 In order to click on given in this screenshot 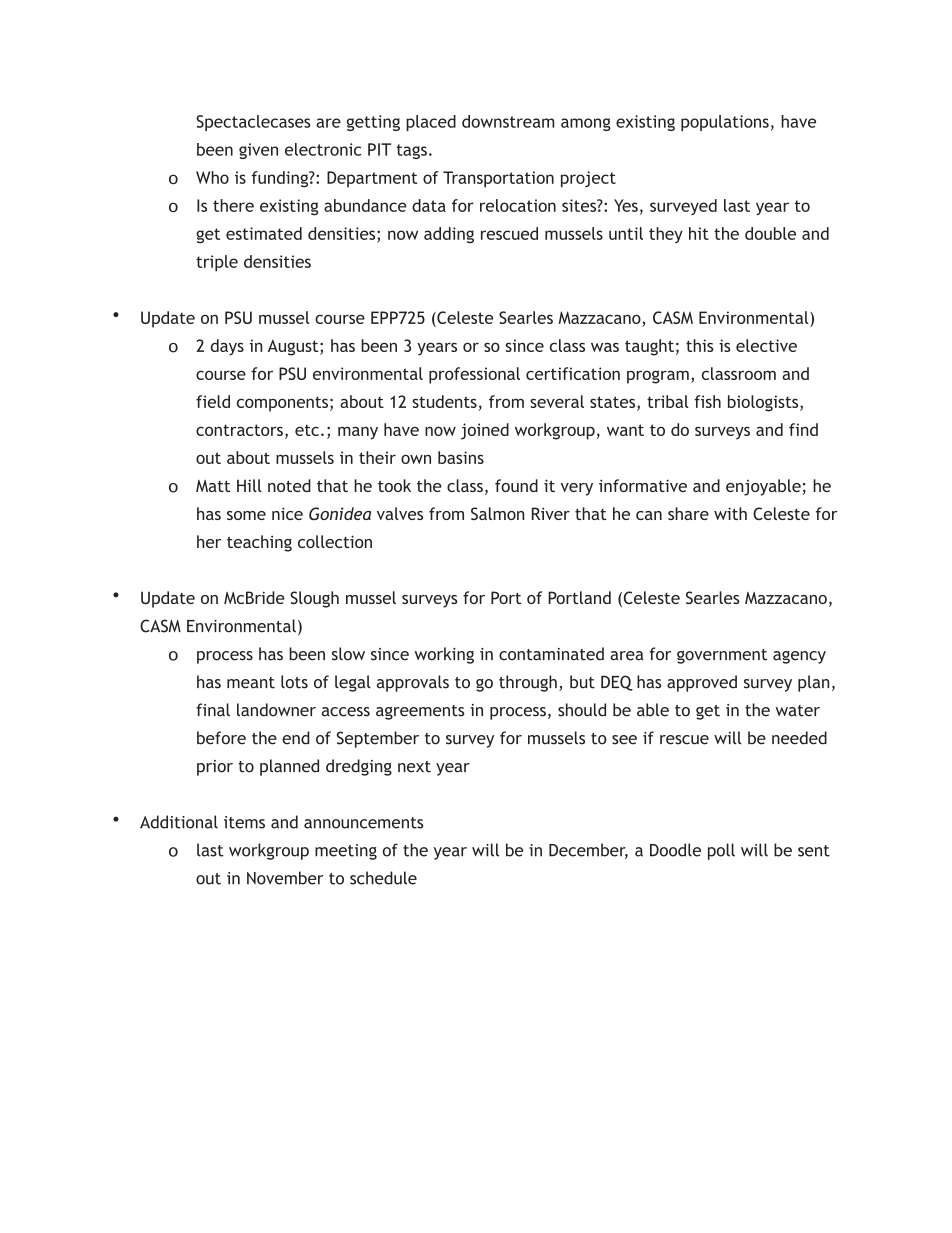, I will do `click(258, 151)`.
